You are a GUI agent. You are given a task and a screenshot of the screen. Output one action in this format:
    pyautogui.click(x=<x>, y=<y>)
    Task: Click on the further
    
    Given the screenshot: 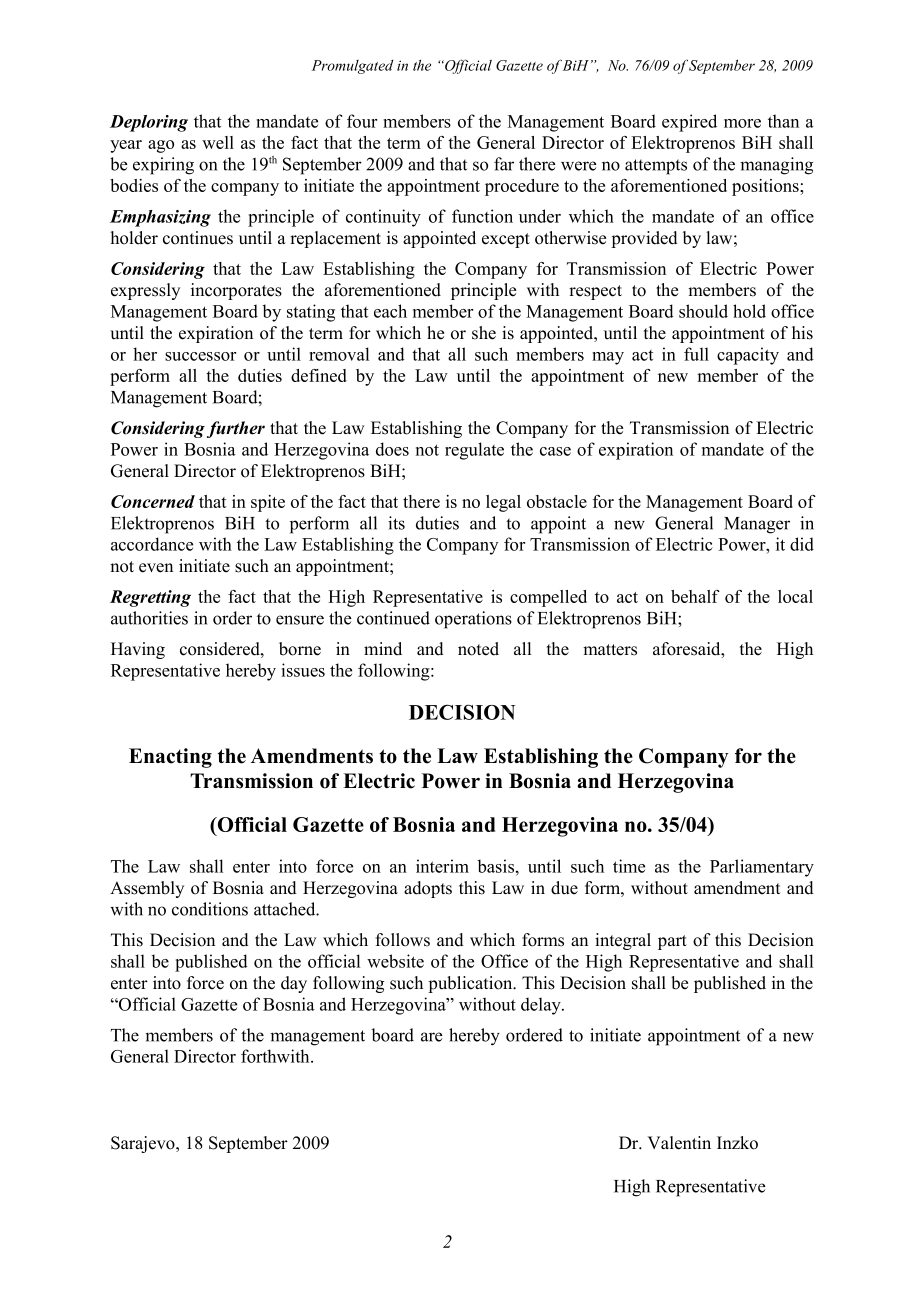 What is the action you would take?
    pyautogui.click(x=236, y=429)
